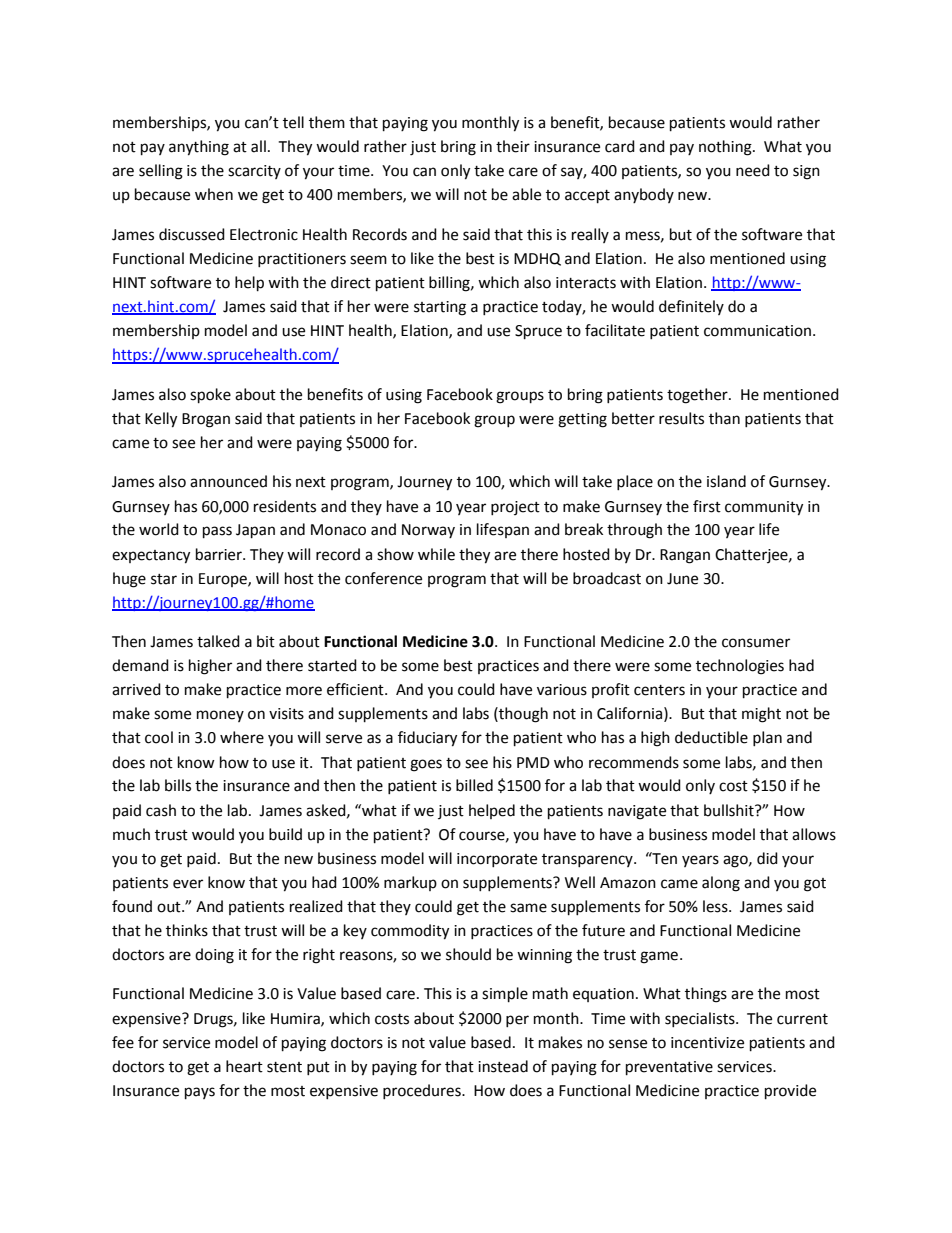  Describe the element at coordinates (726, 148) in the page. I see `nothing` at that location.
